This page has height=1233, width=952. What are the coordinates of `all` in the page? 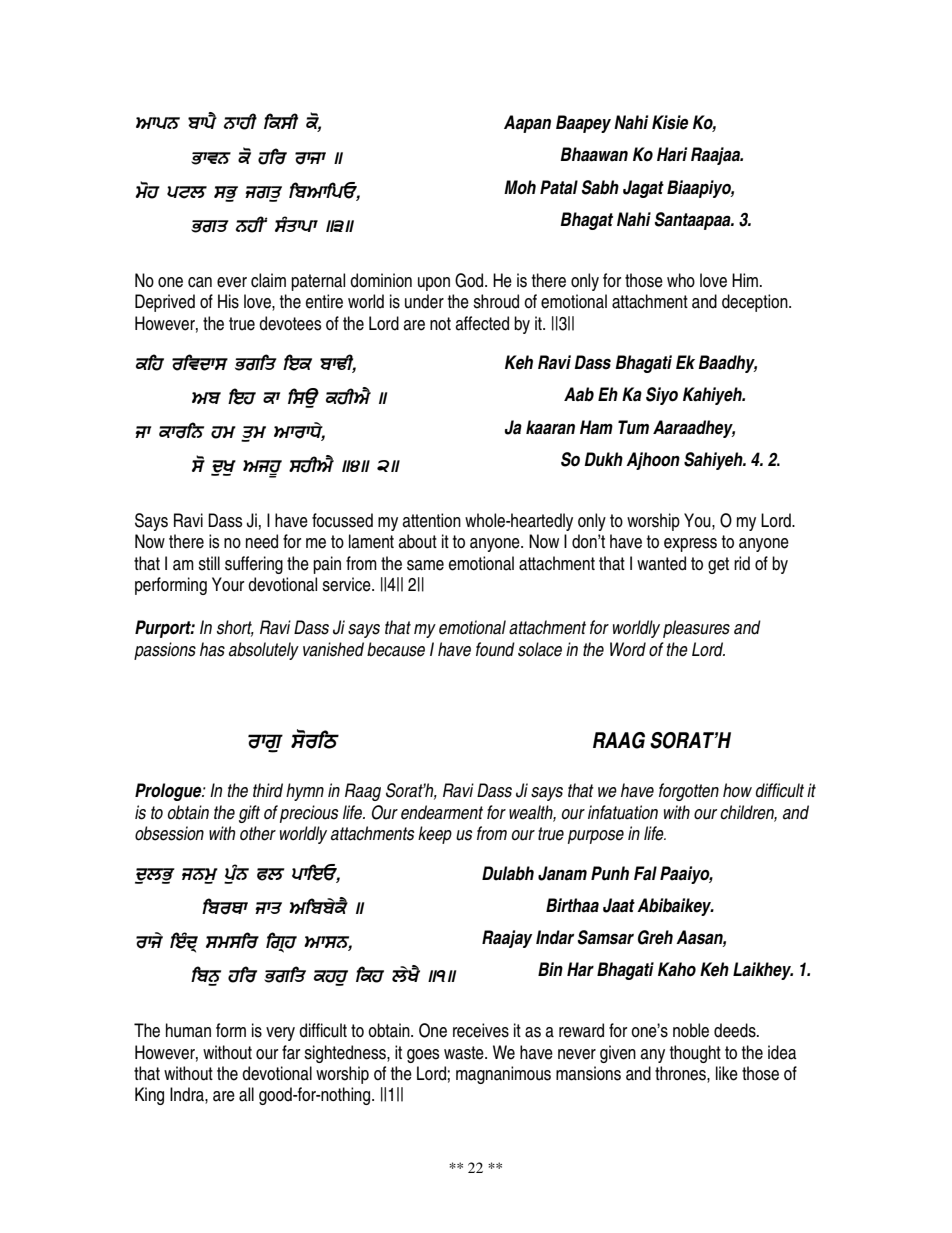 It's located at (246, 1094).
